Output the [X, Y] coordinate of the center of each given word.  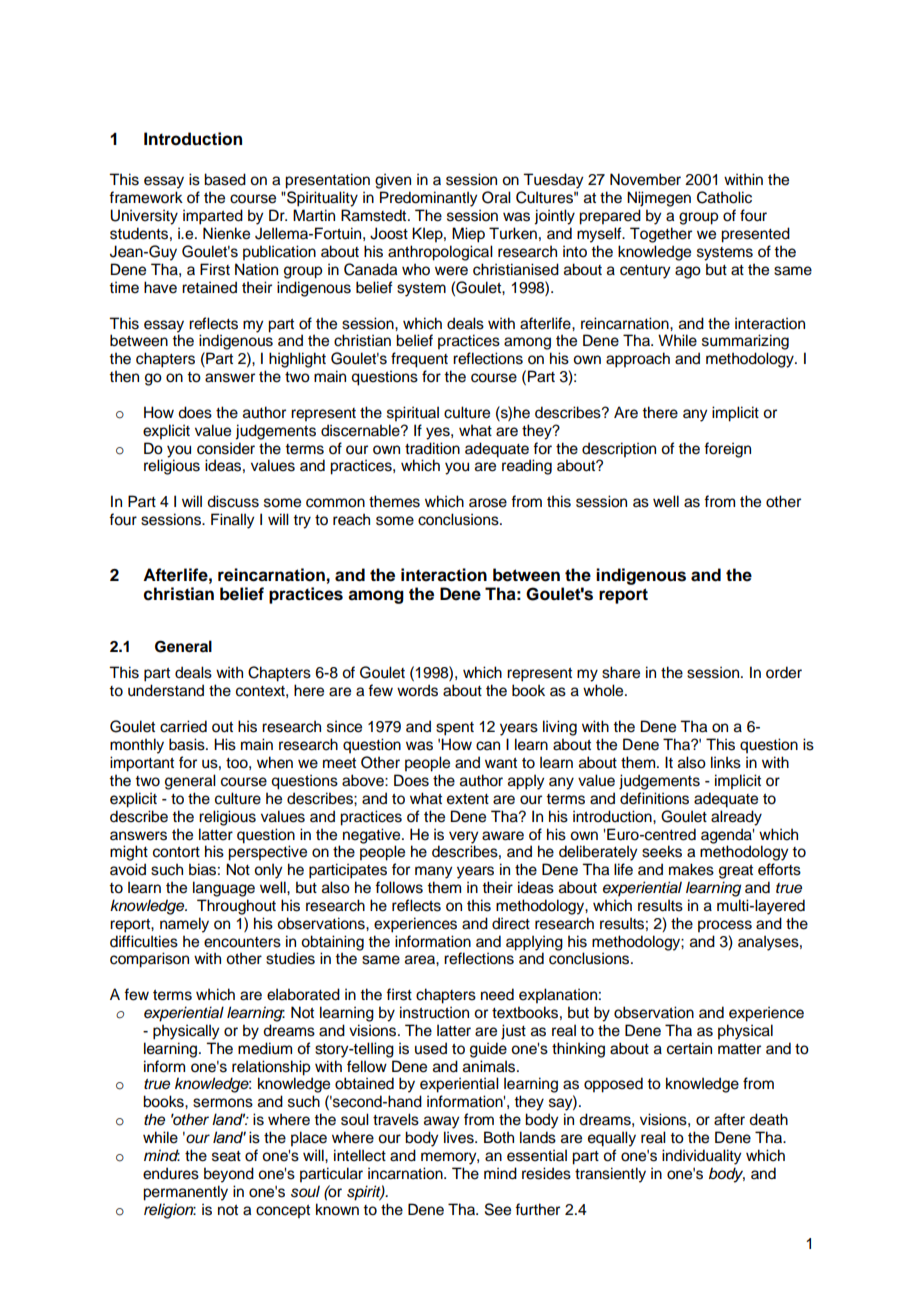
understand [166, 690]
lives [460, 1137]
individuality [701, 1157]
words [417, 690]
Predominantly [428, 199]
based [225, 179]
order [784, 672]
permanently [185, 1193]
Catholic [724, 197]
